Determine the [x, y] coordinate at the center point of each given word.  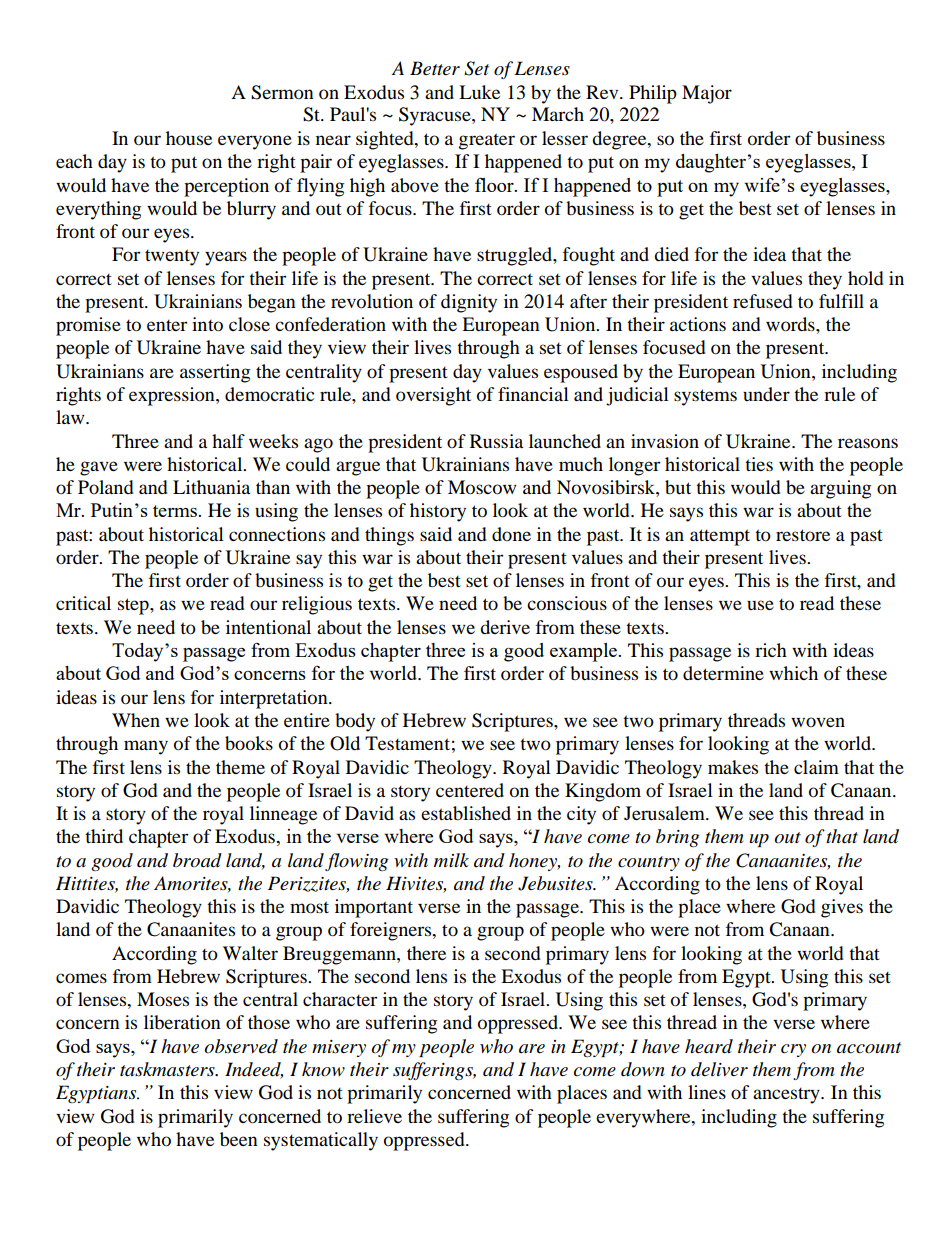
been [239, 1139]
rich [771, 650]
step [134, 606]
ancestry [787, 1096]
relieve [374, 1116]
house [189, 138]
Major [707, 94]
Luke [479, 92]
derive [505, 627]
